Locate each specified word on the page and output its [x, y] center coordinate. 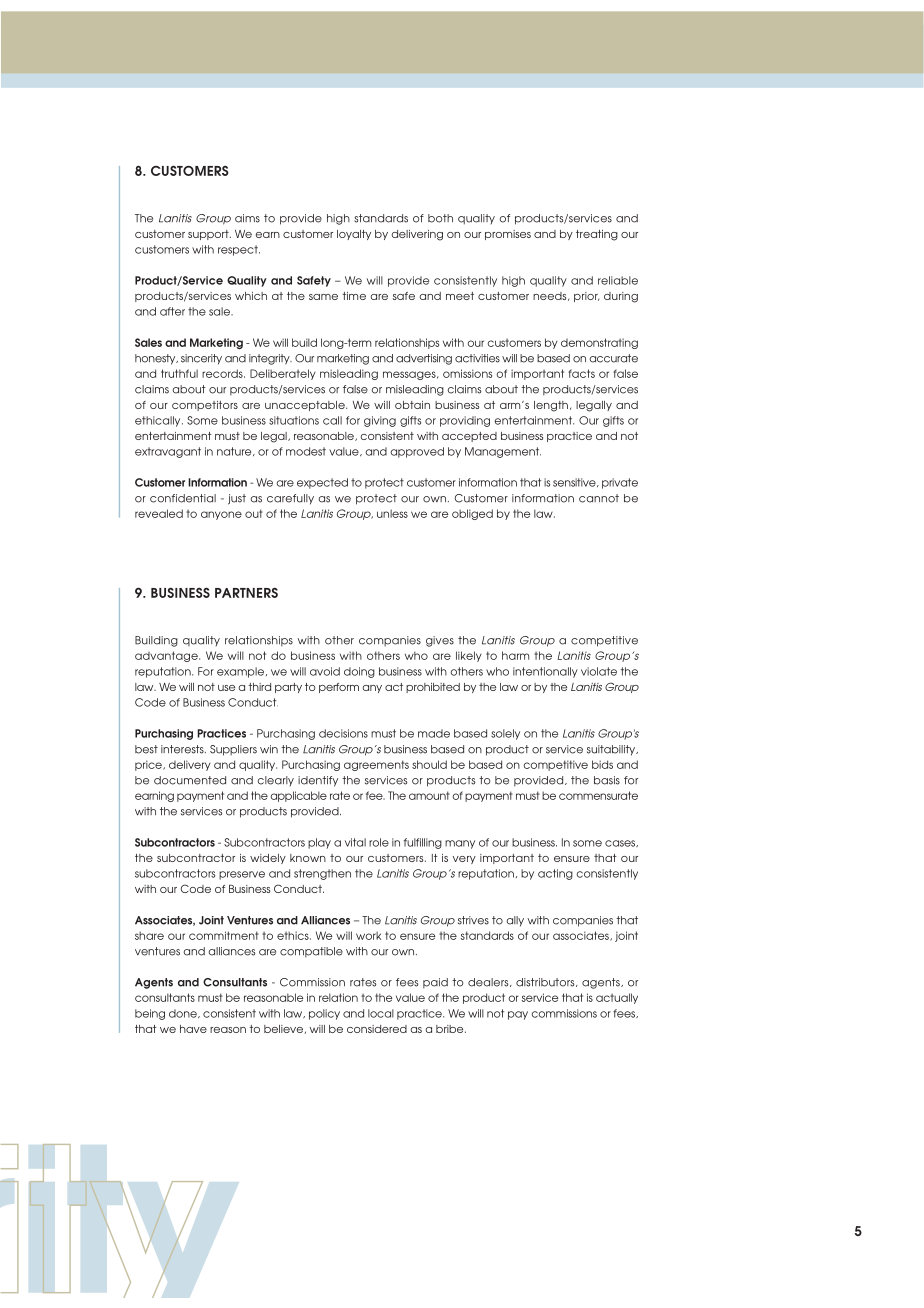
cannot [599, 498]
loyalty [354, 235]
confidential [183, 498]
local [381, 1013]
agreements [376, 765]
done [184, 1013]
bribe [451, 1029]
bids [602, 764]
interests [183, 749]
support [209, 235]
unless [392, 513]
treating [597, 235]
